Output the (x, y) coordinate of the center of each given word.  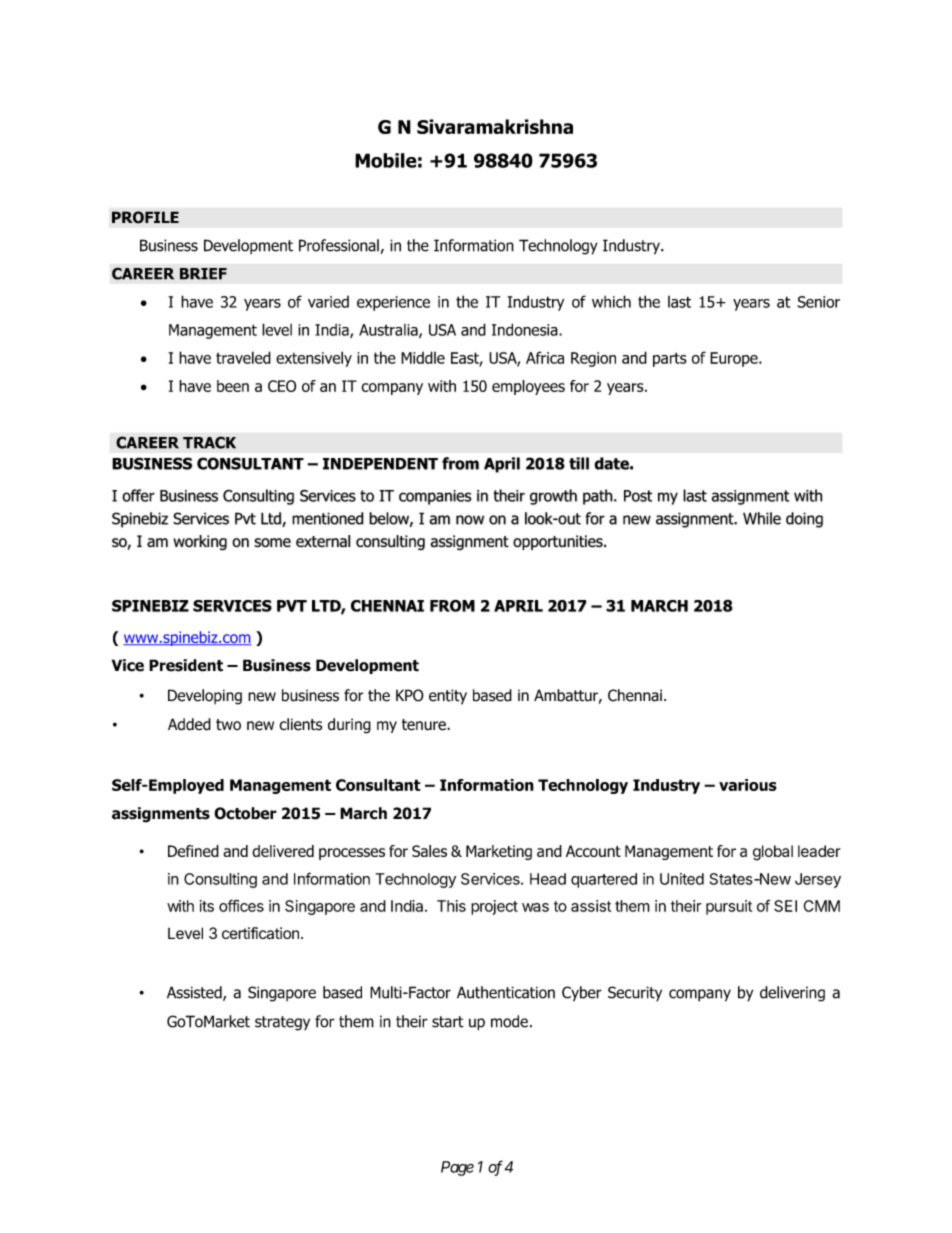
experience (393, 303)
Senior (818, 302)
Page (457, 1168)
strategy (282, 1023)
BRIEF (203, 274)
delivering (792, 994)
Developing (205, 697)
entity (448, 697)
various (748, 785)
